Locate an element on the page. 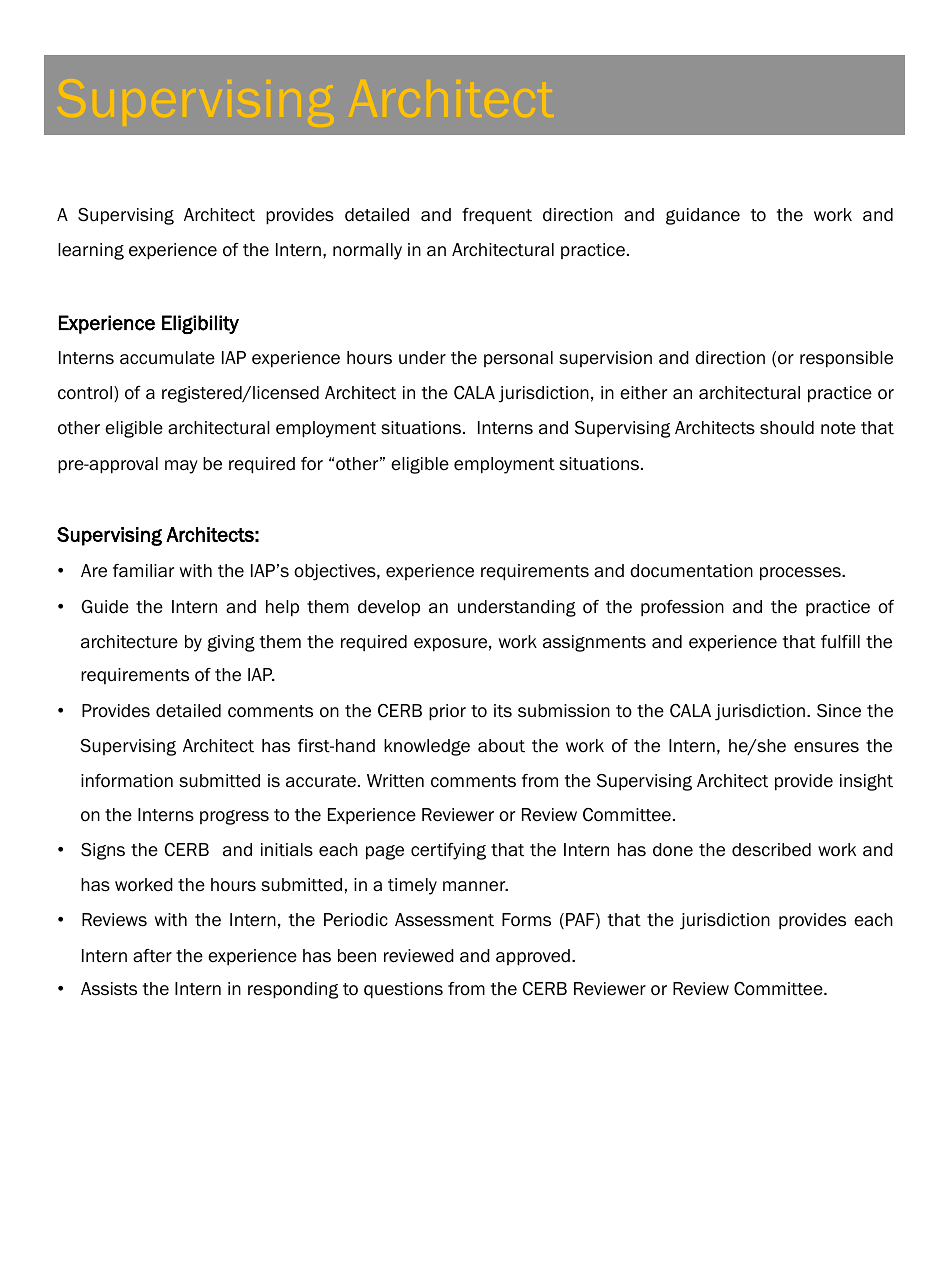  described is located at coordinates (771, 850).
